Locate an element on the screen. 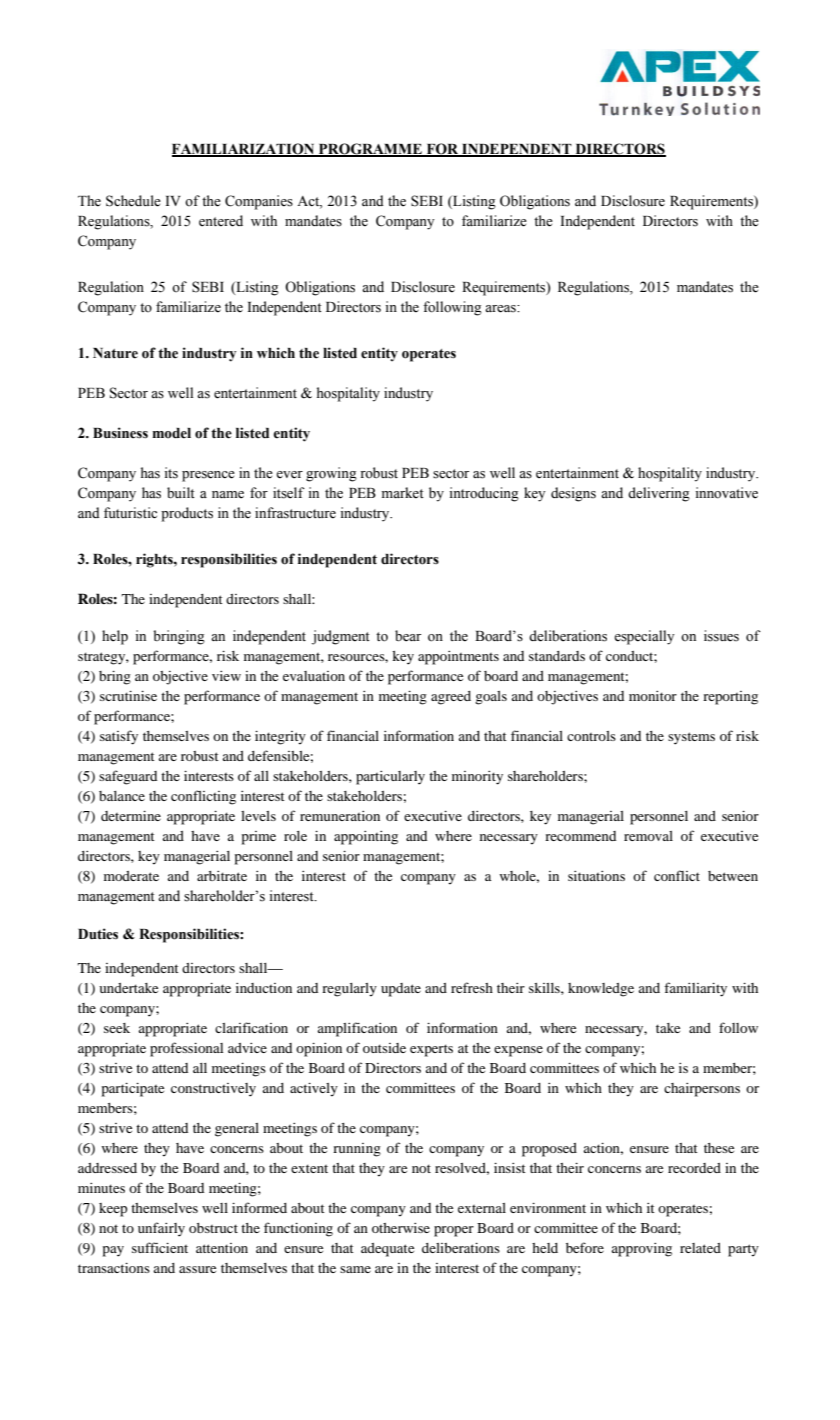  PROGRAMME is located at coordinates (370, 149).
